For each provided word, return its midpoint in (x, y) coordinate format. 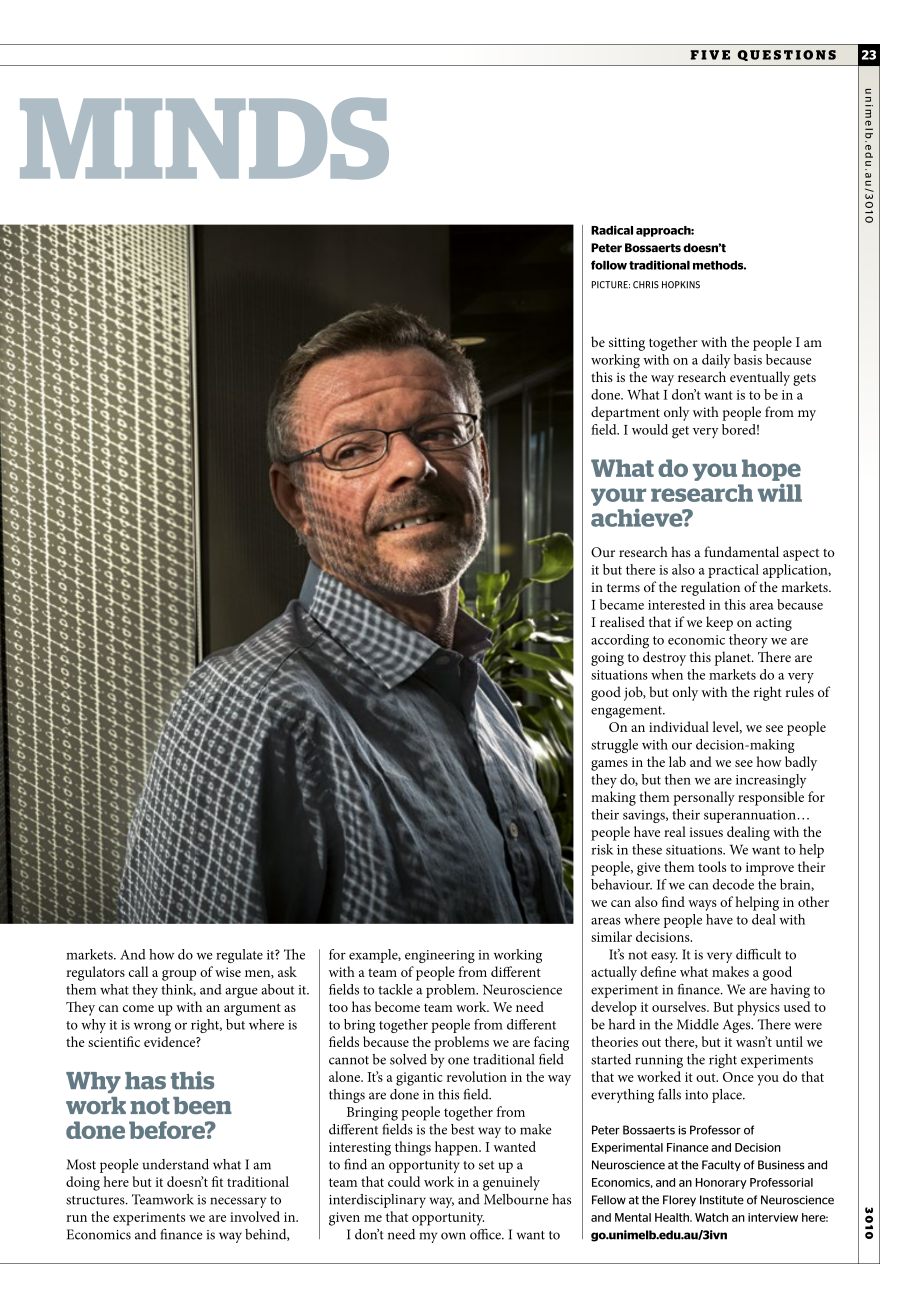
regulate (239, 956)
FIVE (710, 55)
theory (748, 641)
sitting (627, 344)
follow (609, 265)
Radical (612, 230)
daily (716, 361)
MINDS (204, 138)
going (607, 659)
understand (175, 1164)
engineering (440, 956)
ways (702, 905)
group (179, 975)
